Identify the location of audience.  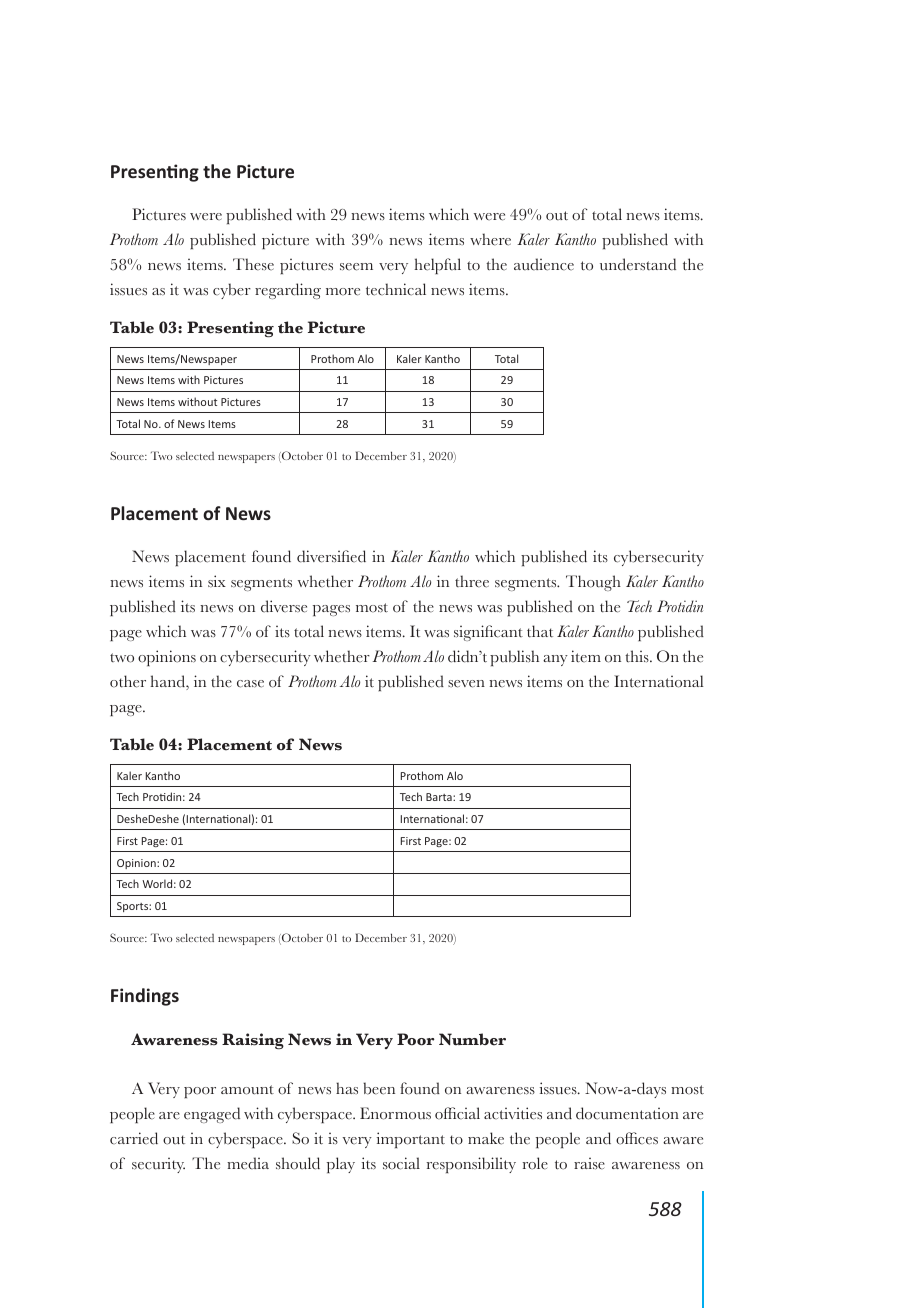
(544, 264).
